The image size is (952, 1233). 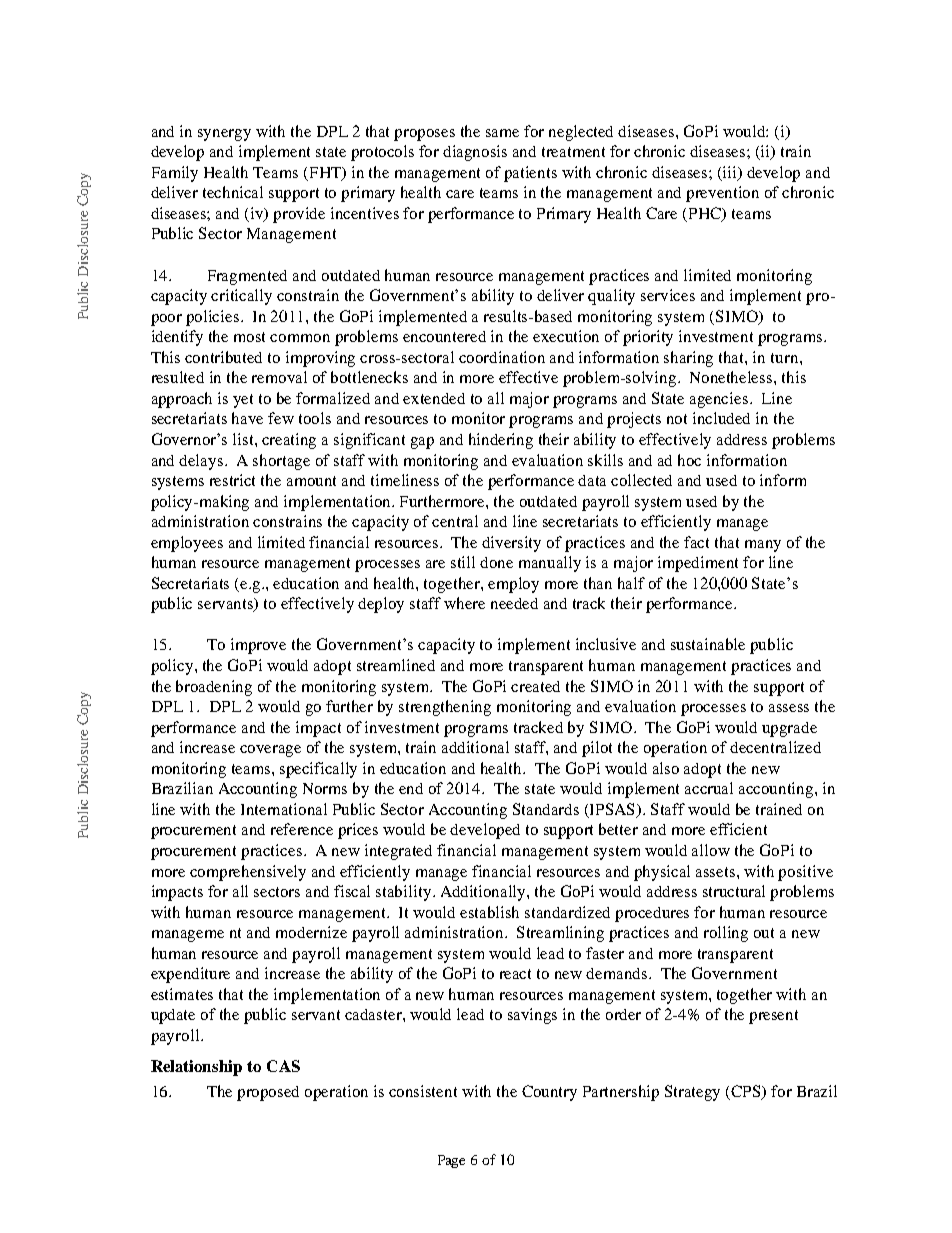 What do you see at coordinates (501, 441) in the image?
I see `hindering` at bounding box center [501, 441].
